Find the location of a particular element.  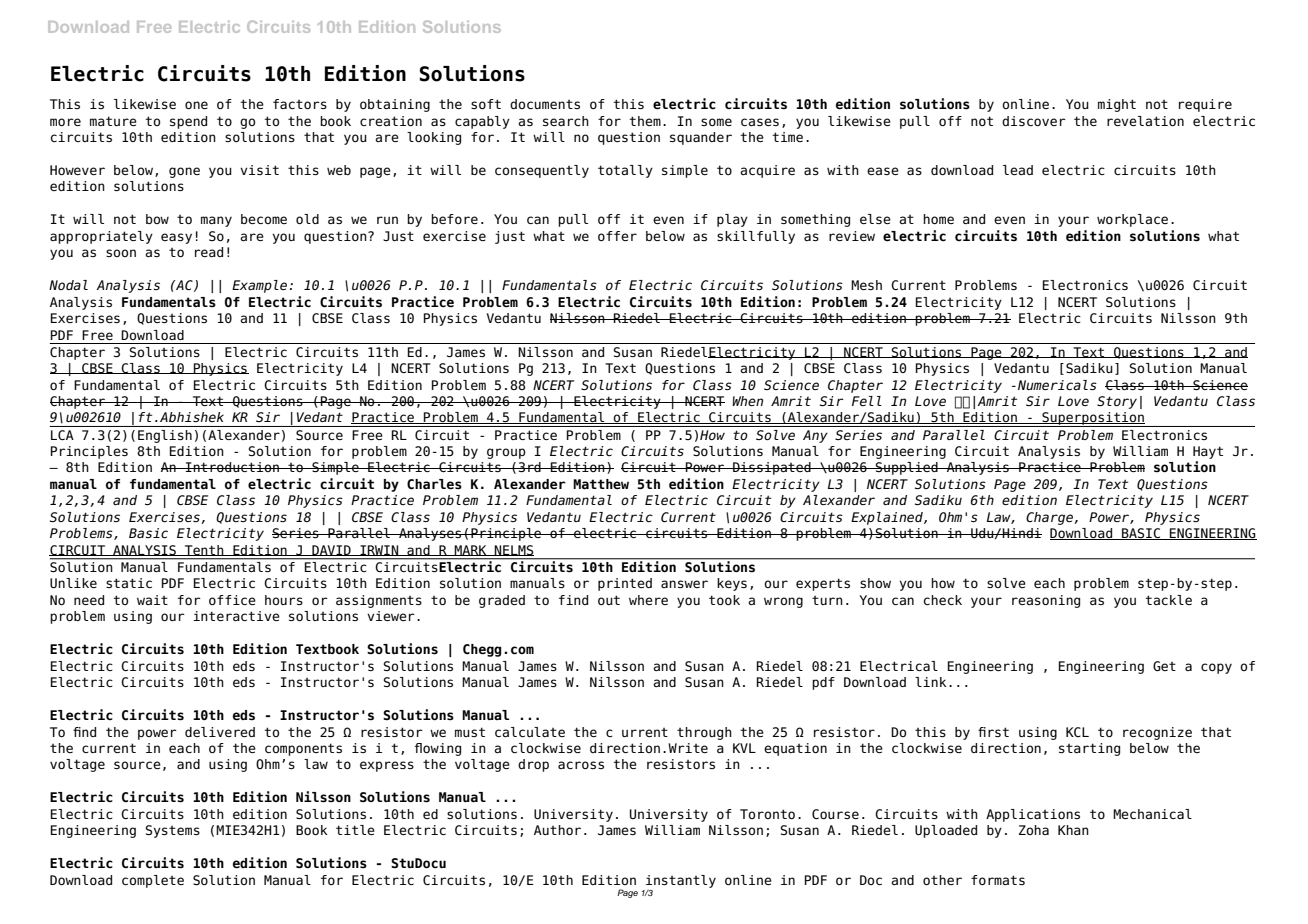

through is located at coordinates (704, 733).
